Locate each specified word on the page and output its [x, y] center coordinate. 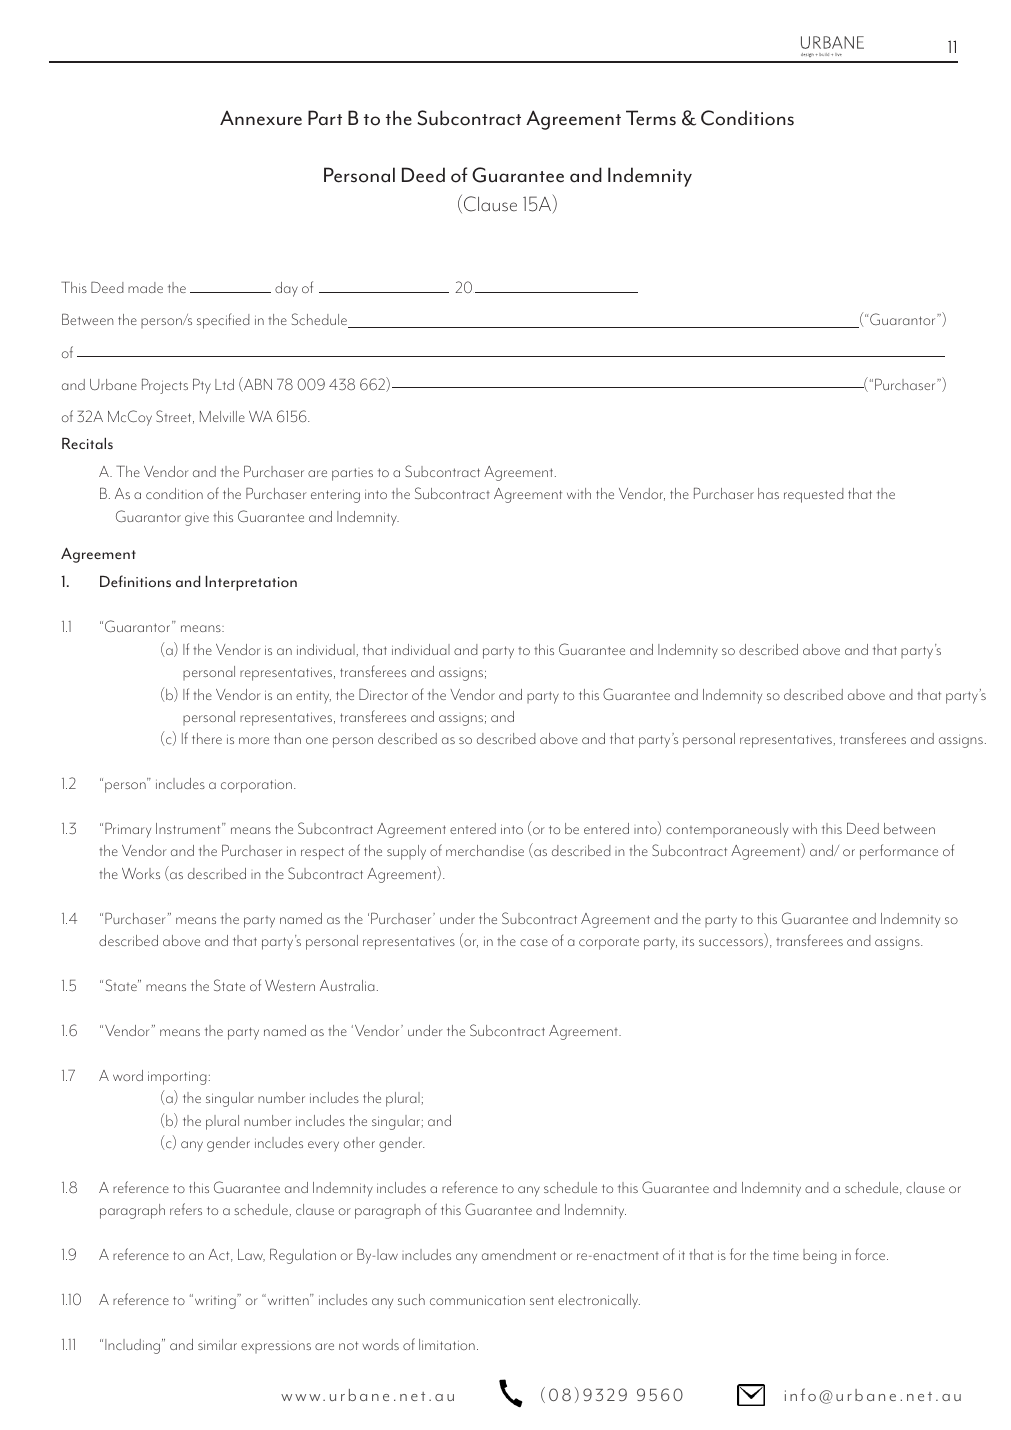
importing [177, 1078]
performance [899, 852]
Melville [222, 416]
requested [814, 495]
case [534, 942]
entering [335, 496]
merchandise [485, 850]
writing [216, 1301]
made [145, 287]
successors [732, 943]
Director [383, 694]
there [207, 738]
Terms [651, 118]
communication [477, 1300]
